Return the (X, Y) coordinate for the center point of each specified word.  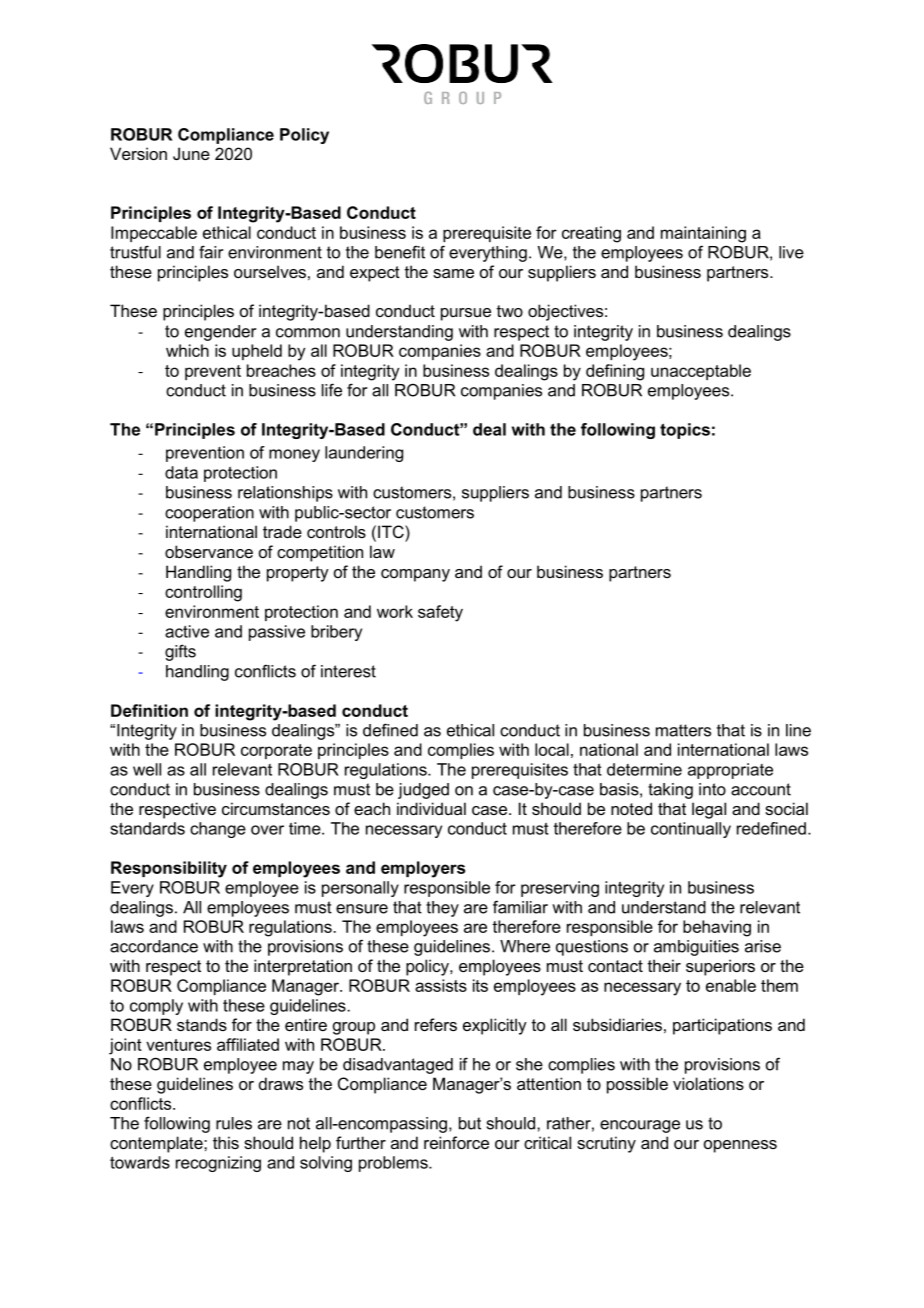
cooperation (209, 514)
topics (685, 431)
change (218, 830)
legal (709, 810)
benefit (400, 252)
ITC (392, 531)
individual (431, 808)
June (191, 153)
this (226, 1142)
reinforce (456, 1142)
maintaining (703, 234)
